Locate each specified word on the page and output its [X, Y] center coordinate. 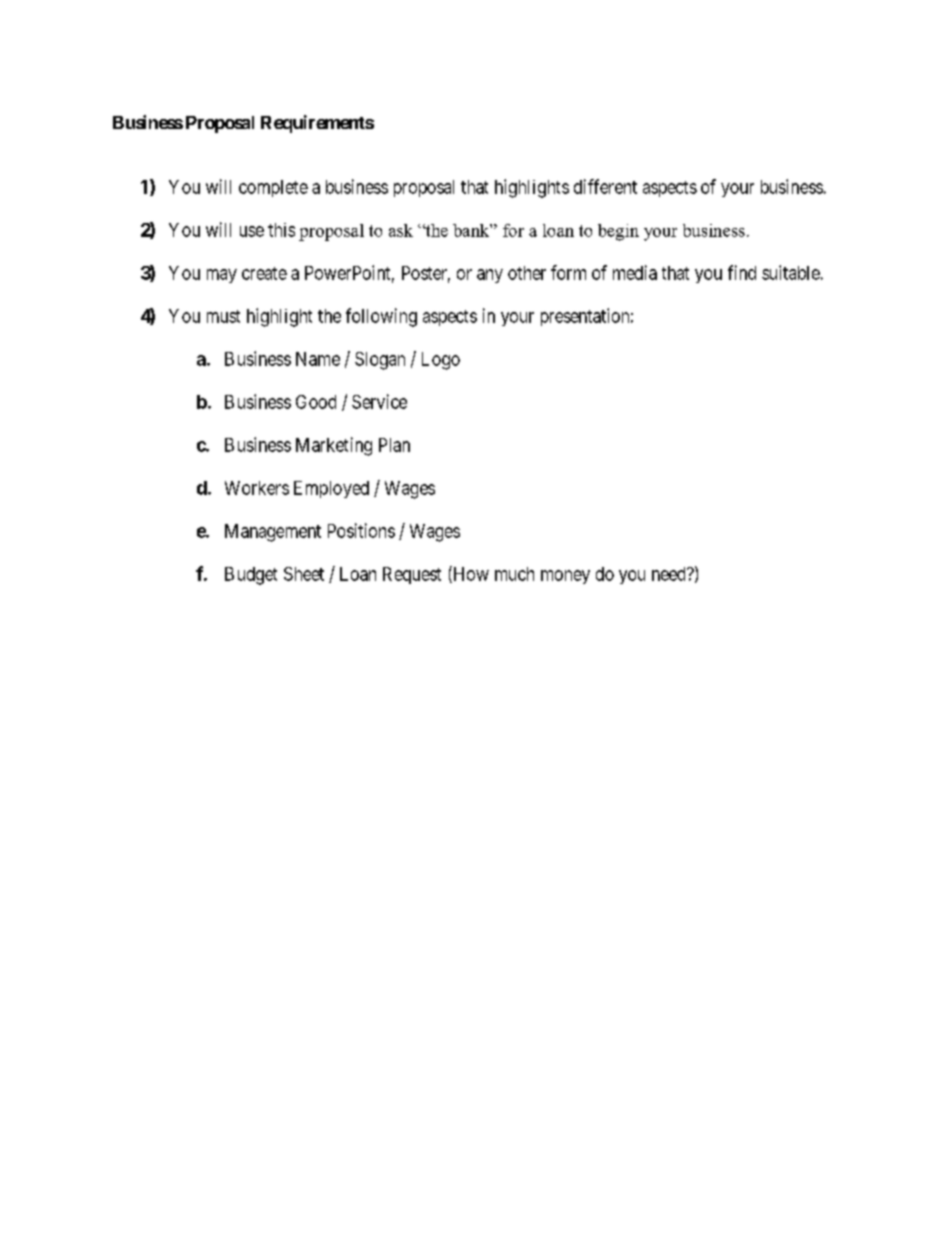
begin [618, 232]
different [605, 186]
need [670, 574]
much [514, 574]
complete [273, 188]
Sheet [304, 574]
